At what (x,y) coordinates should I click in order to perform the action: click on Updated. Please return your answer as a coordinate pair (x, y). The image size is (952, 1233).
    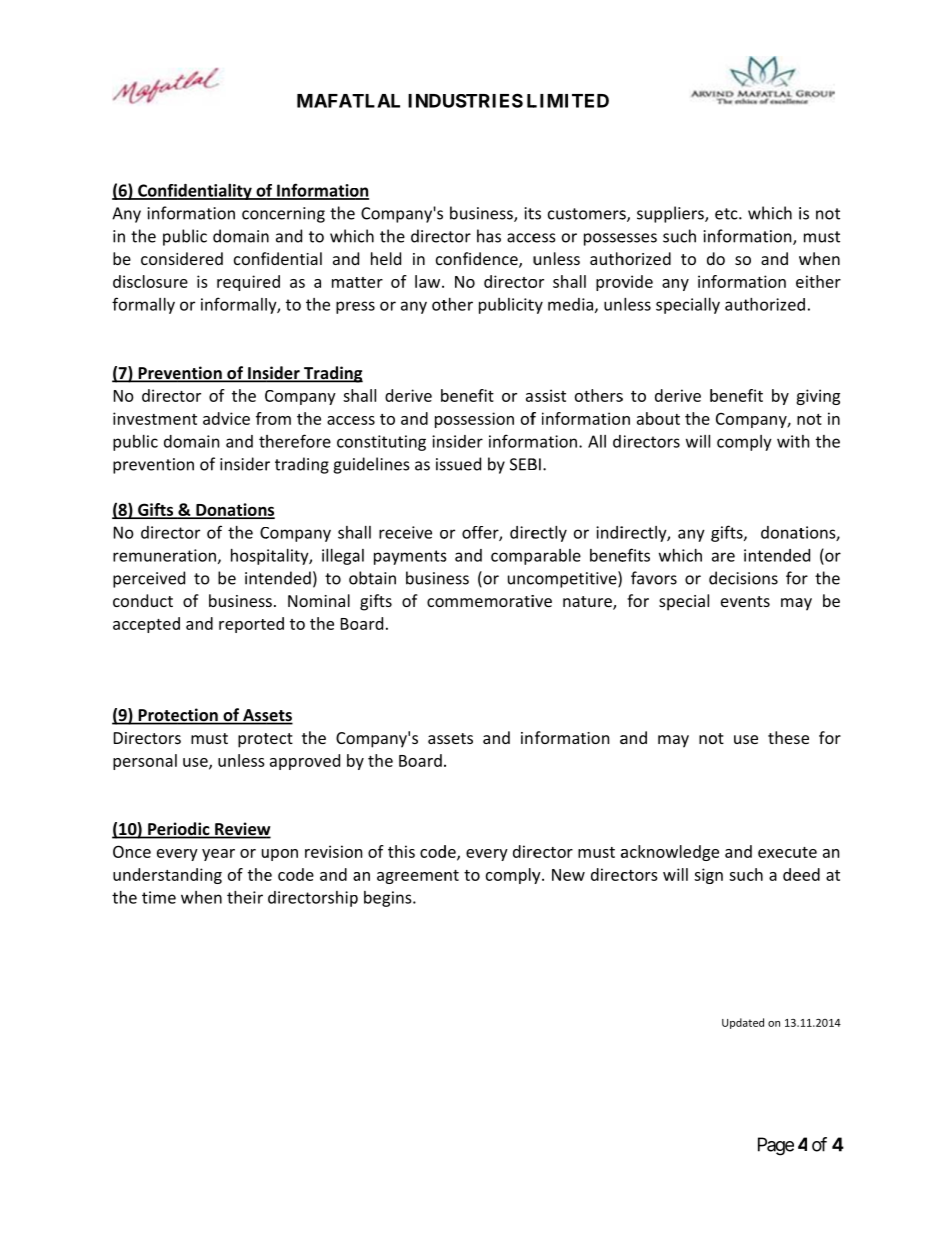
    Looking at the image, I should click on (743, 1023).
